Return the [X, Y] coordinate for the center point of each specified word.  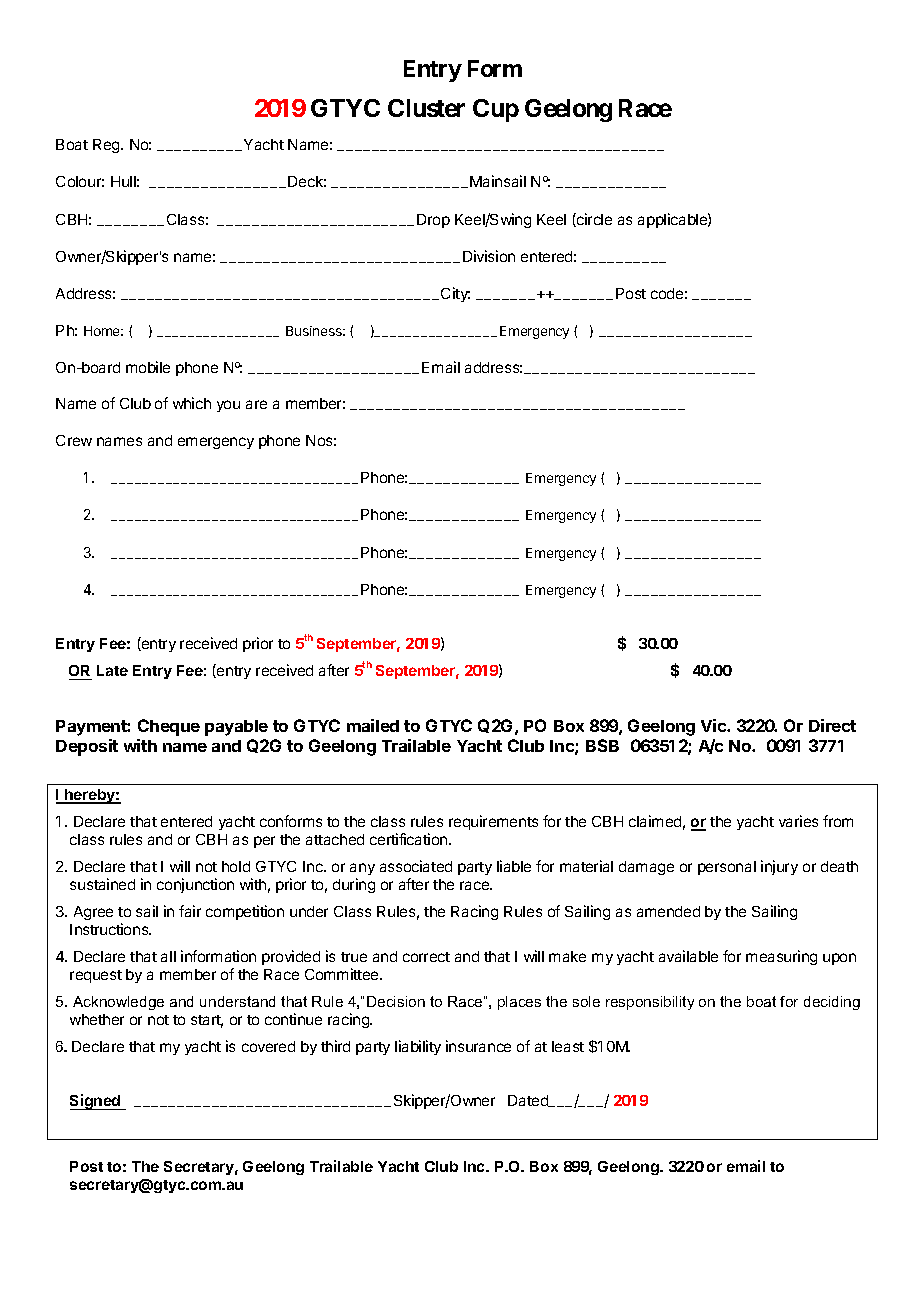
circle [593, 220]
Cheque [169, 727]
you [228, 406]
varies [798, 821]
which [192, 403]
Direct [832, 725]
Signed [96, 1102]
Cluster [426, 108]
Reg [107, 146]
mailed [373, 725]
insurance [478, 1046]
